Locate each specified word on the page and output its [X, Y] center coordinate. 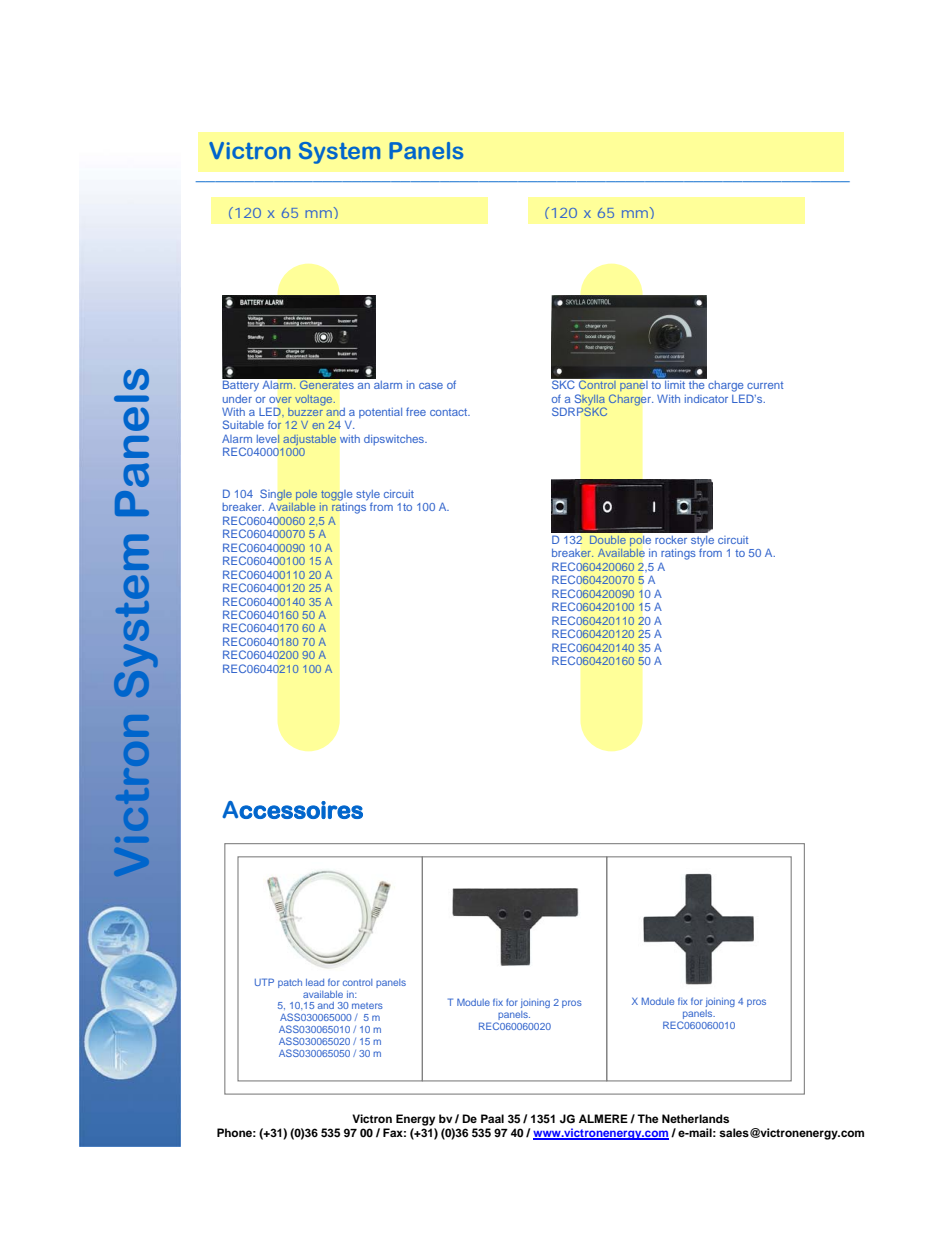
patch [290, 983]
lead [315, 982]
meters [367, 1006]
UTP [264, 982]
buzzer [306, 410]
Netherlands [695, 1118]
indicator [706, 399]
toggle [336, 496]
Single [276, 495]
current [765, 385]
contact [450, 412]
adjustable [309, 440]
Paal [492, 1118]
